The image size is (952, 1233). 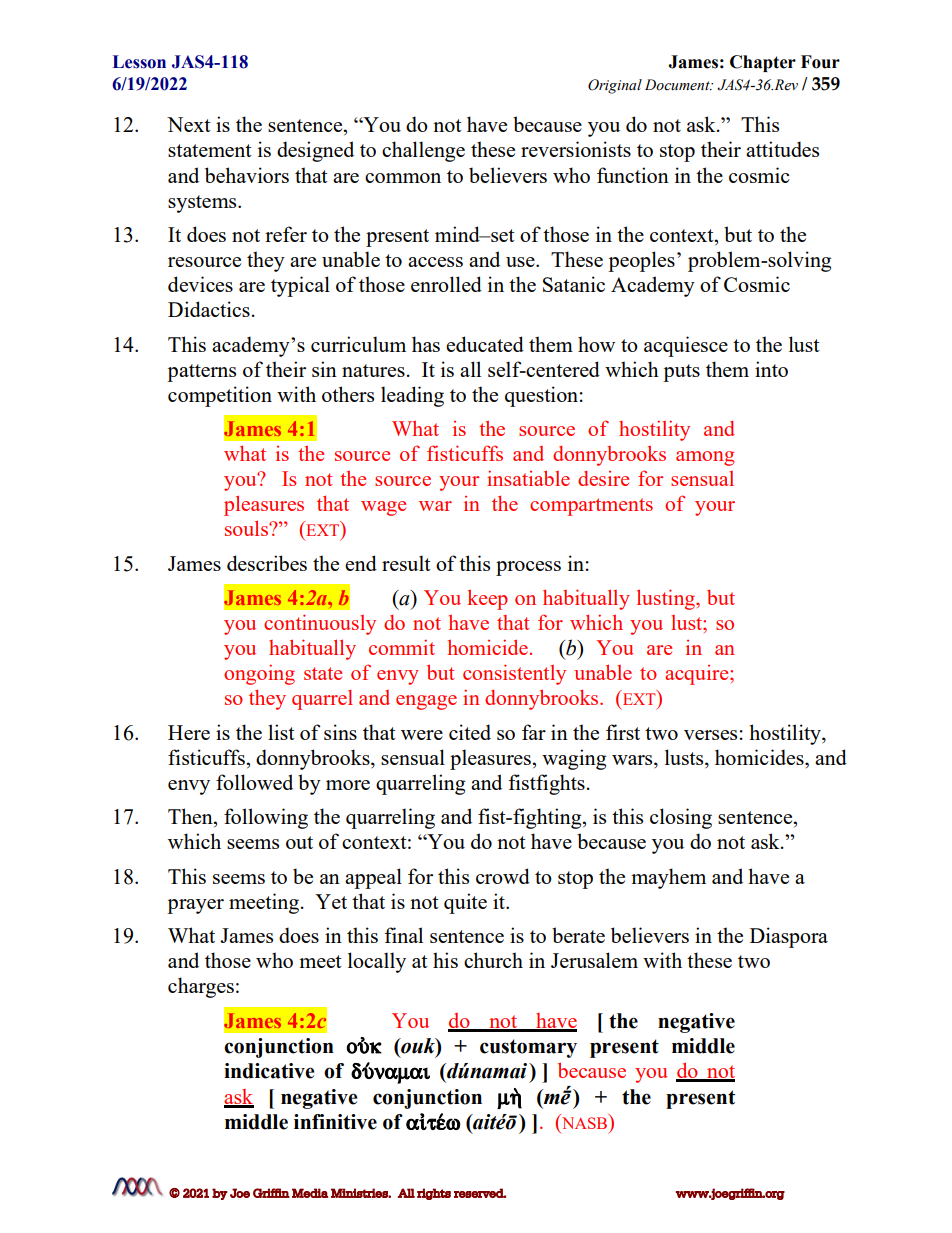 What do you see at coordinates (195, 906) in the screenshot?
I see `prayer` at bounding box center [195, 906].
